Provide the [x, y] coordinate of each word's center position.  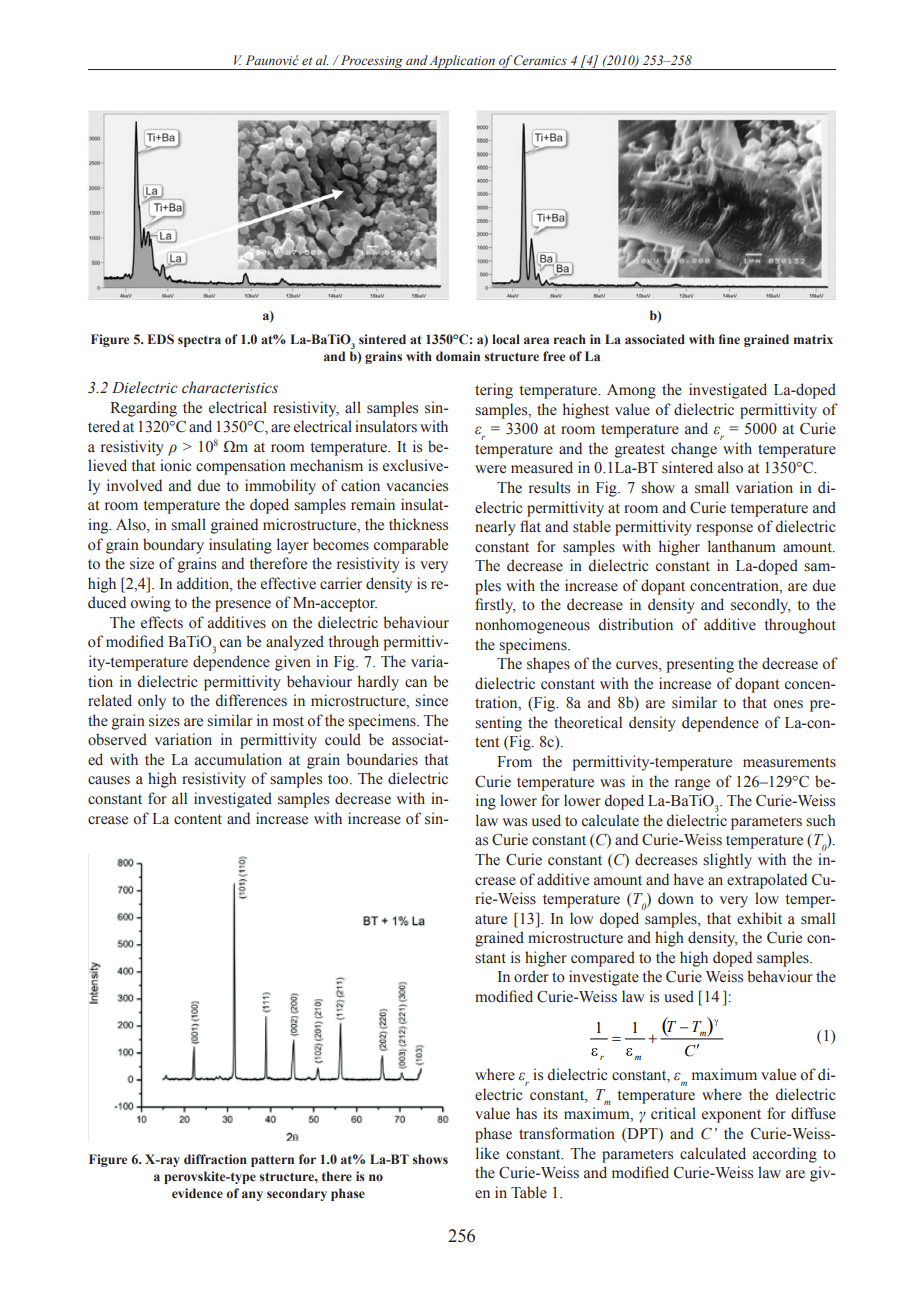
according [785, 1155]
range [692, 785]
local [506, 339]
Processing [371, 62]
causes [109, 780]
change [694, 450]
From [514, 762]
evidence [197, 1193]
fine [729, 339]
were [490, 469]
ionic [175, 465]
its [550, 1113]
